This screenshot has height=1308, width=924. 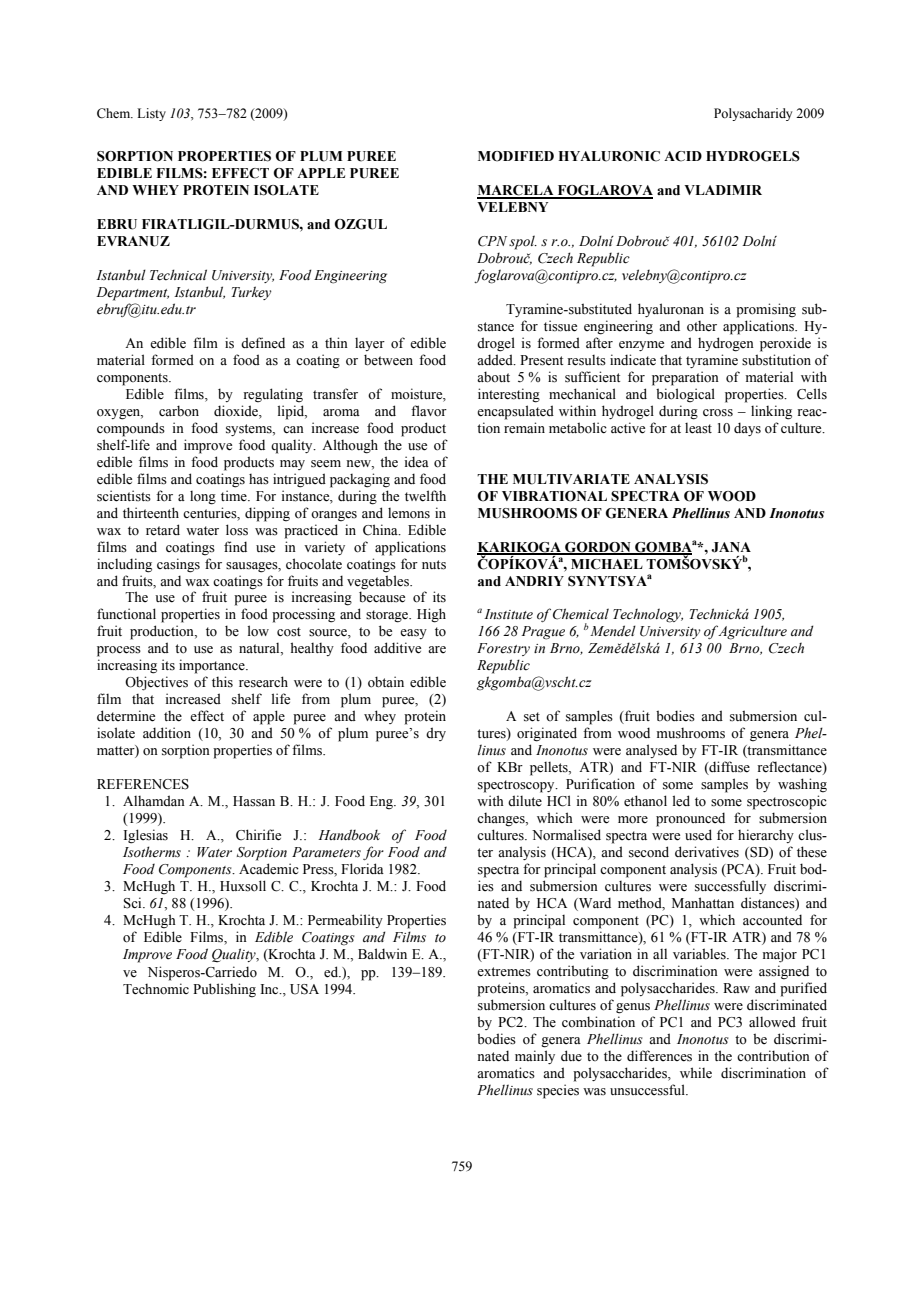 What do you see at coordinates (417, 462) in the screenshot?
I see `idea` at bounding box center [417, 462].
